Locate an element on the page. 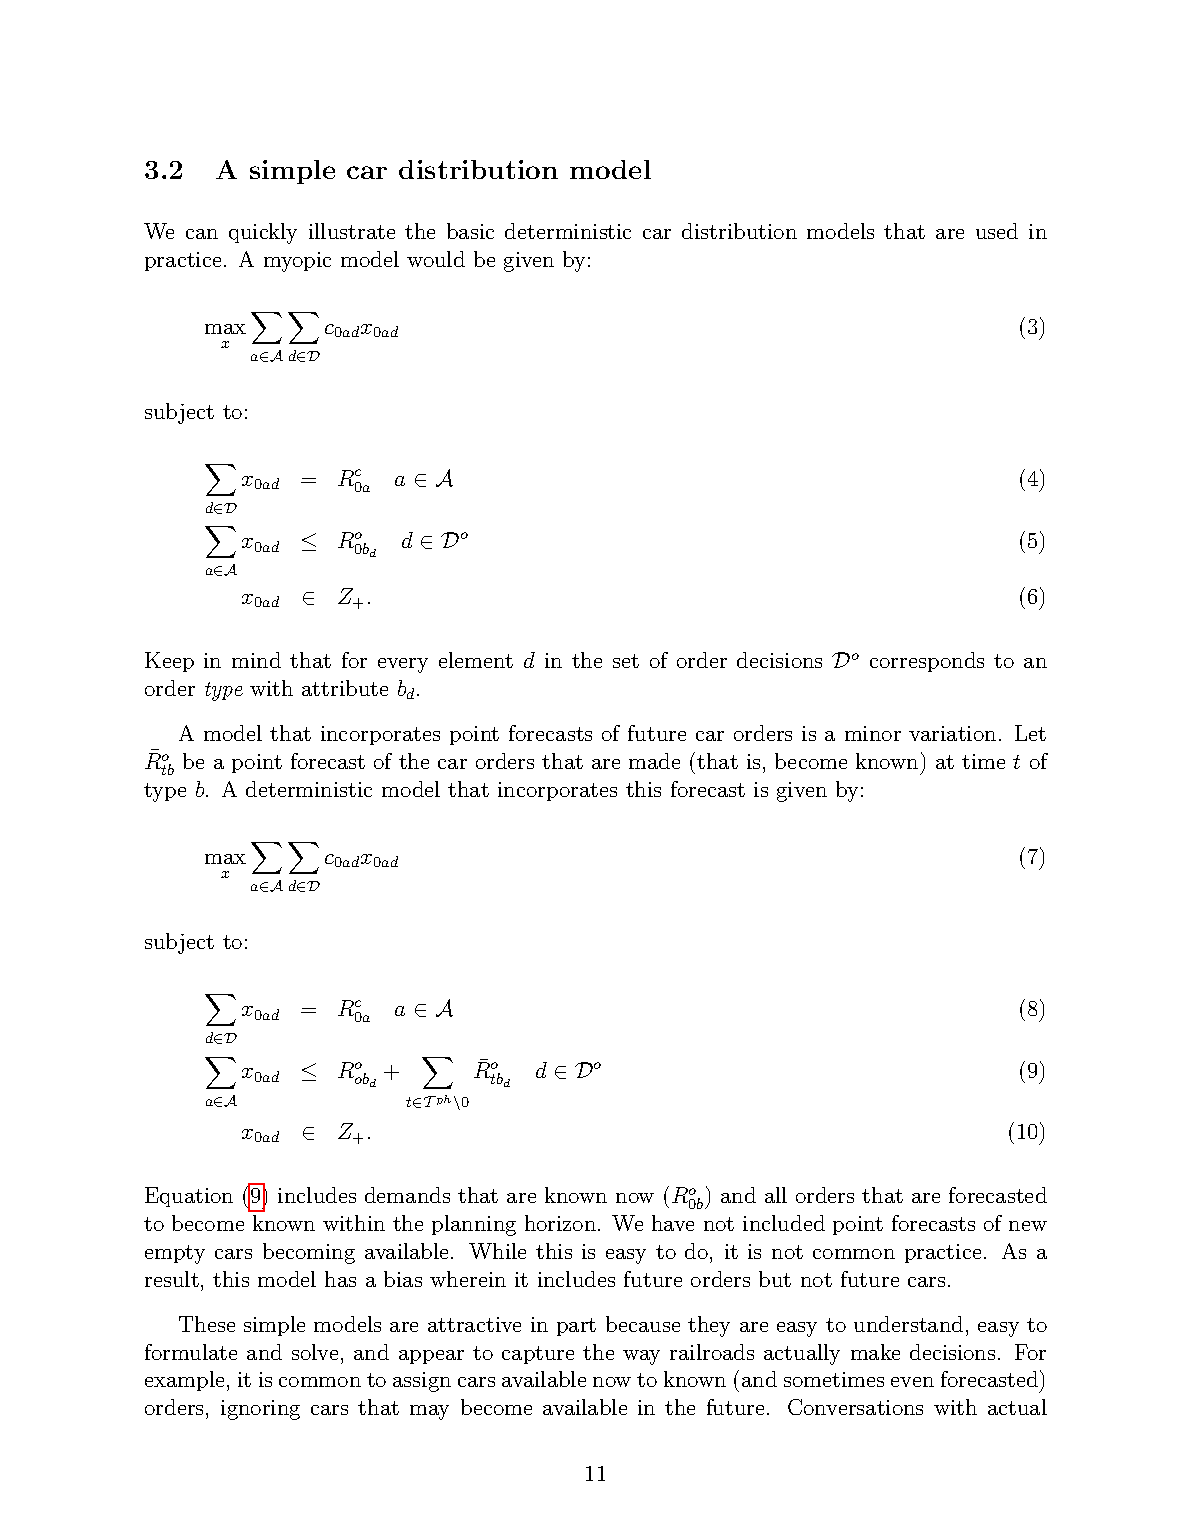 Image resolution: width=1181 pixels, height=1528 pixels. way is located at coordinates (641, 1357).
